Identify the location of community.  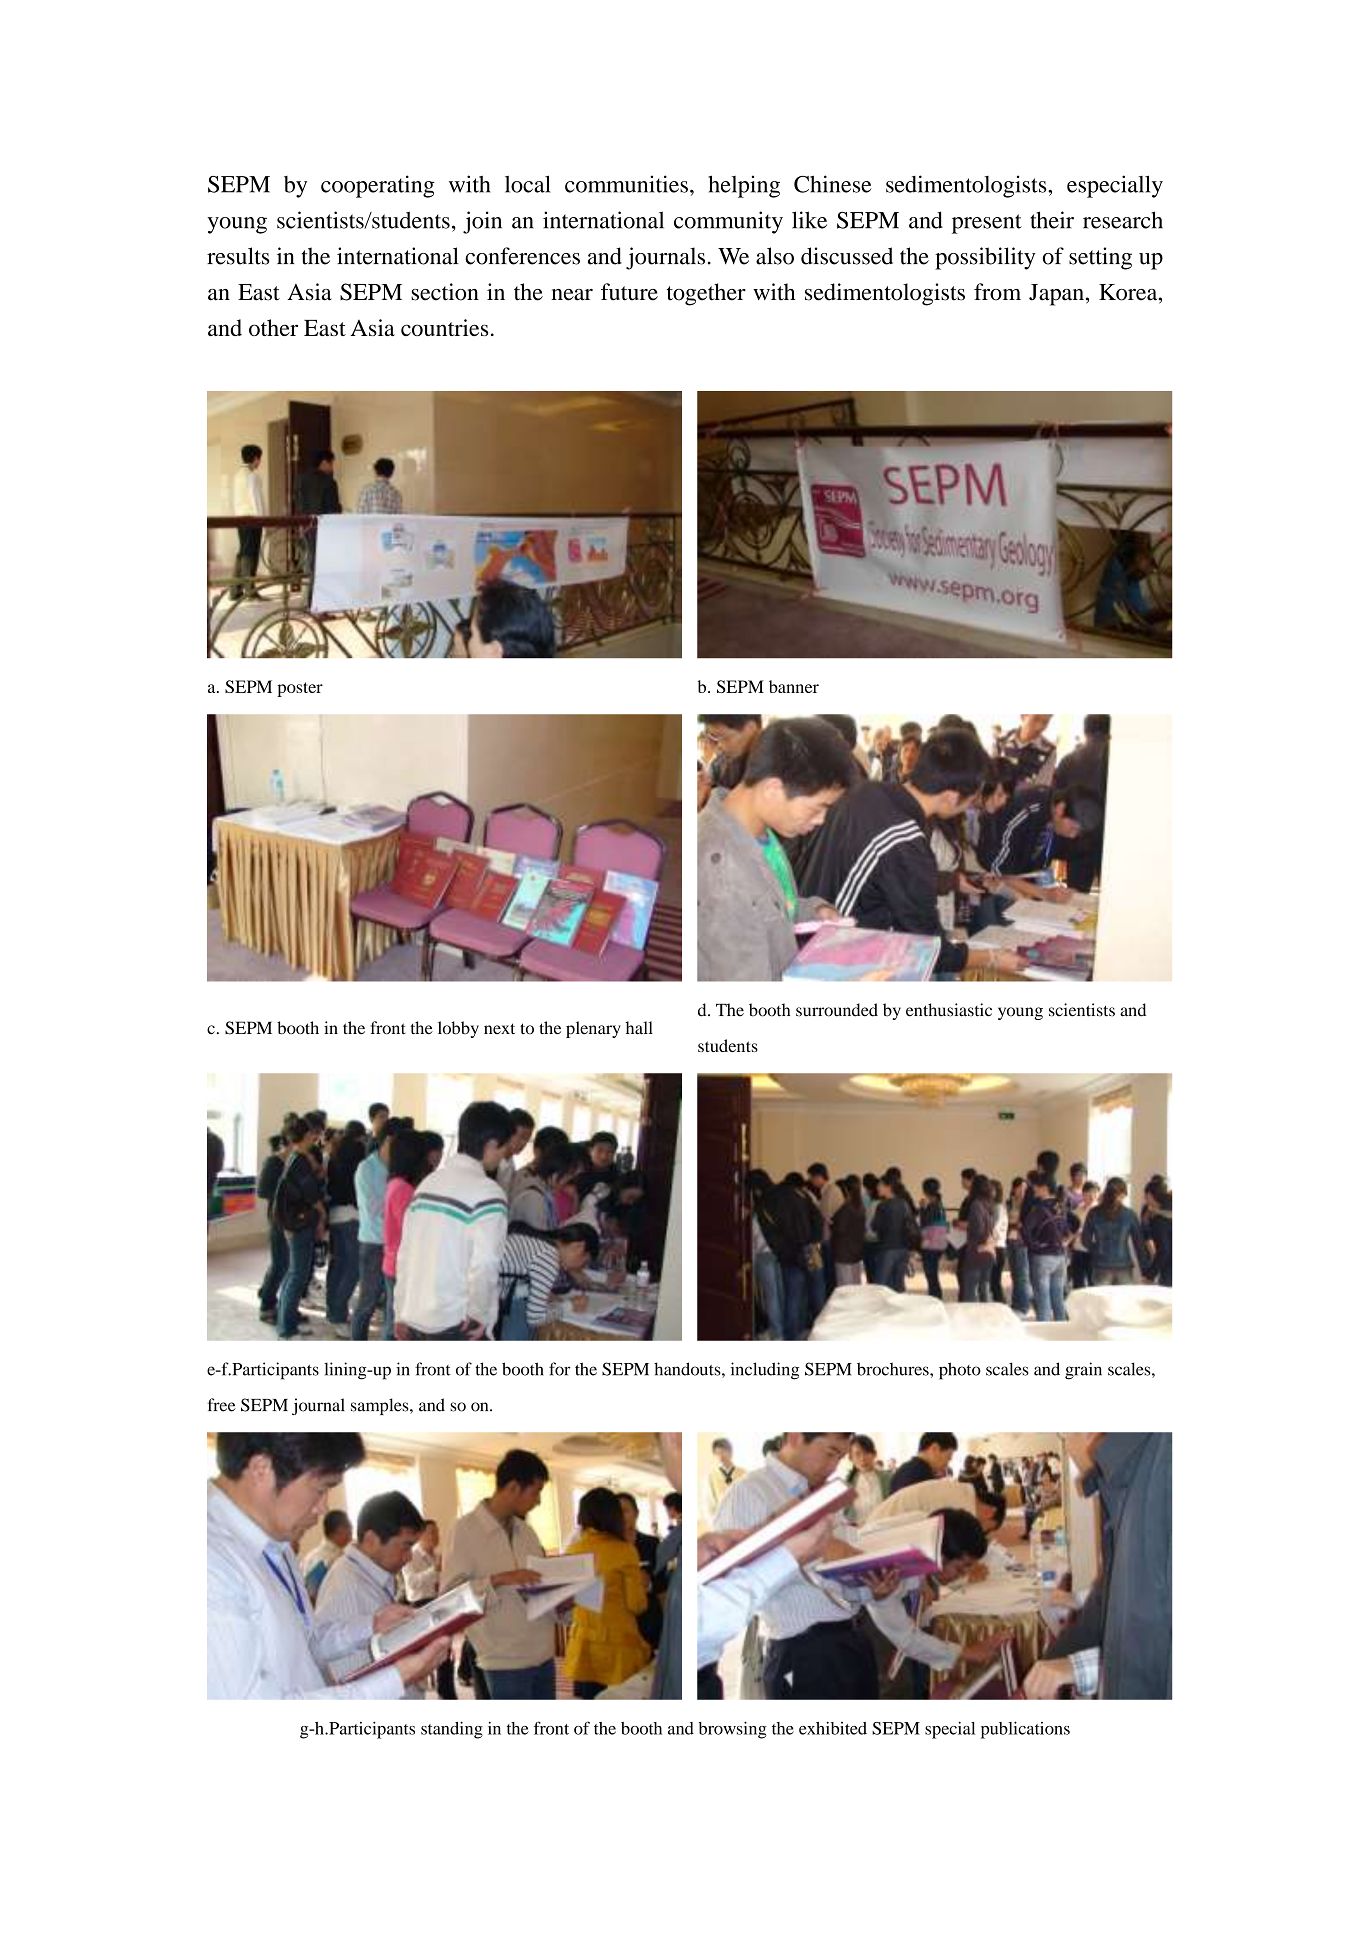
(728, 222).
